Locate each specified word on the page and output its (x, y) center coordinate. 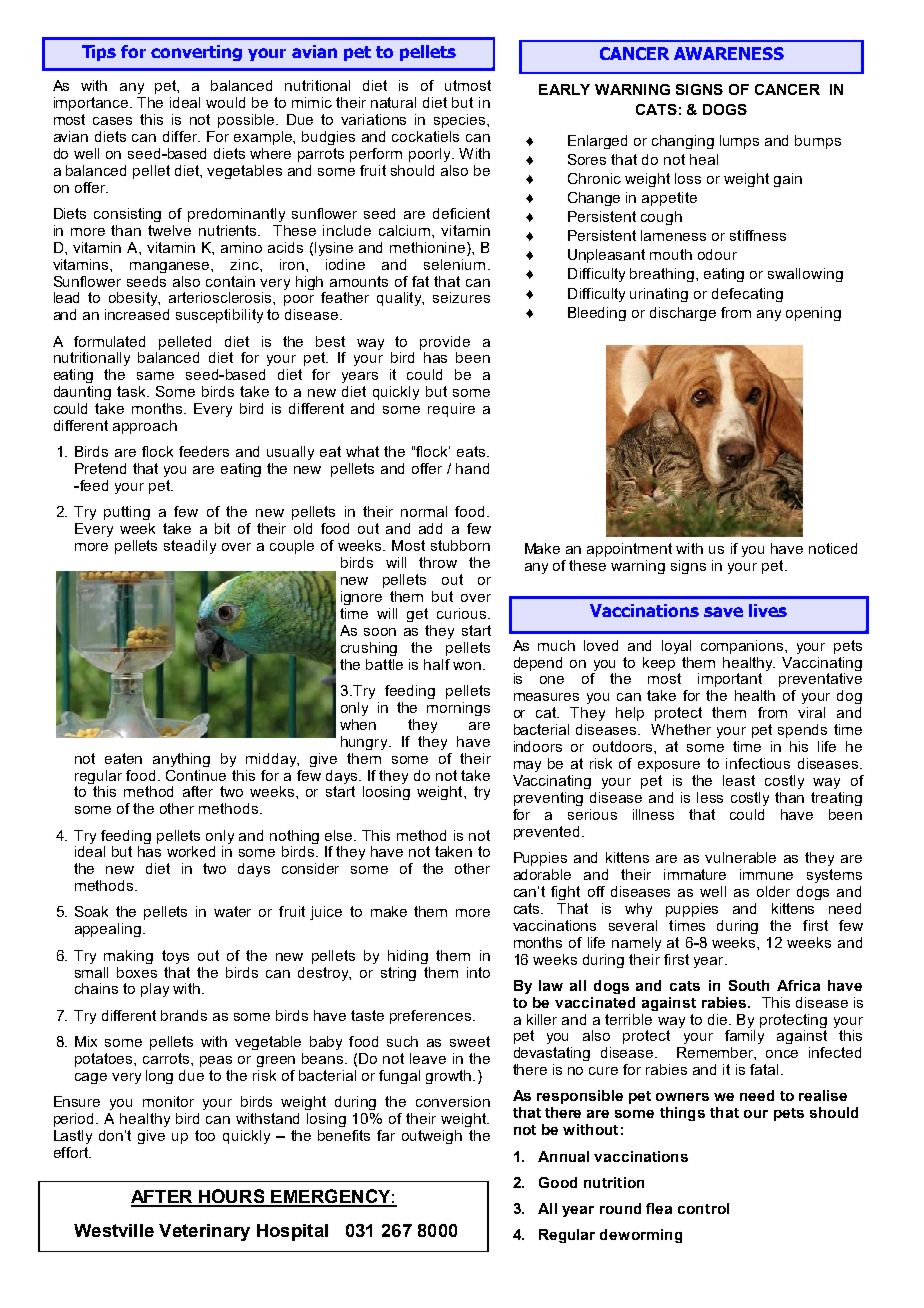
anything (181, 760)
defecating (747, 295)
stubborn (460, 545)
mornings (458, 709)
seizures (461, 297)
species (461, 121)
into (478, 972)
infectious (758, 763)
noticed (833, 548)
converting (196, 53)
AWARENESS (729, 53)
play (155, 990)
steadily (190, 547)
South (749, 985)
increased (137, 314)
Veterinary (204, 1232)
